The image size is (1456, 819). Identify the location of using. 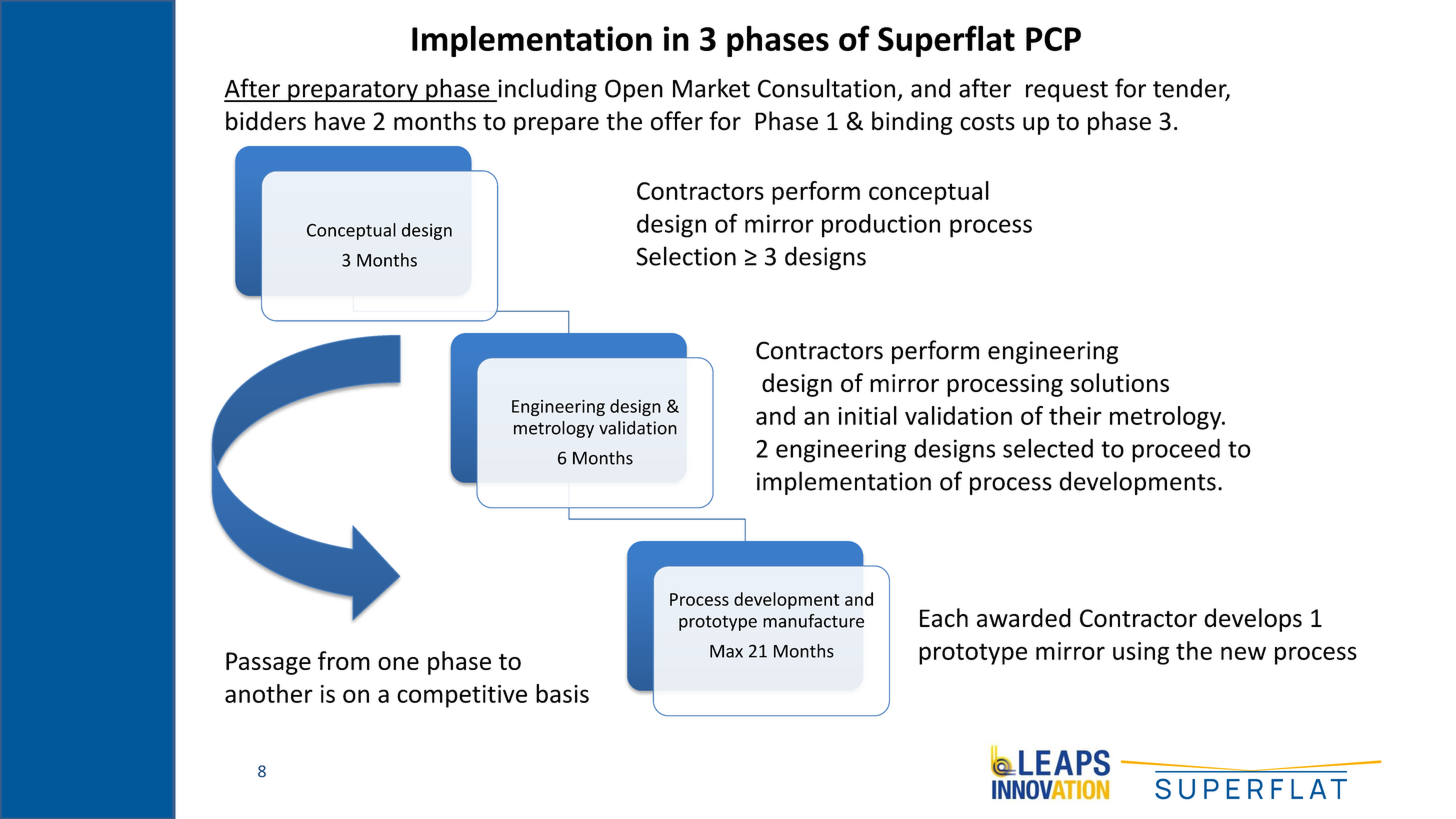
(1141, 653).
